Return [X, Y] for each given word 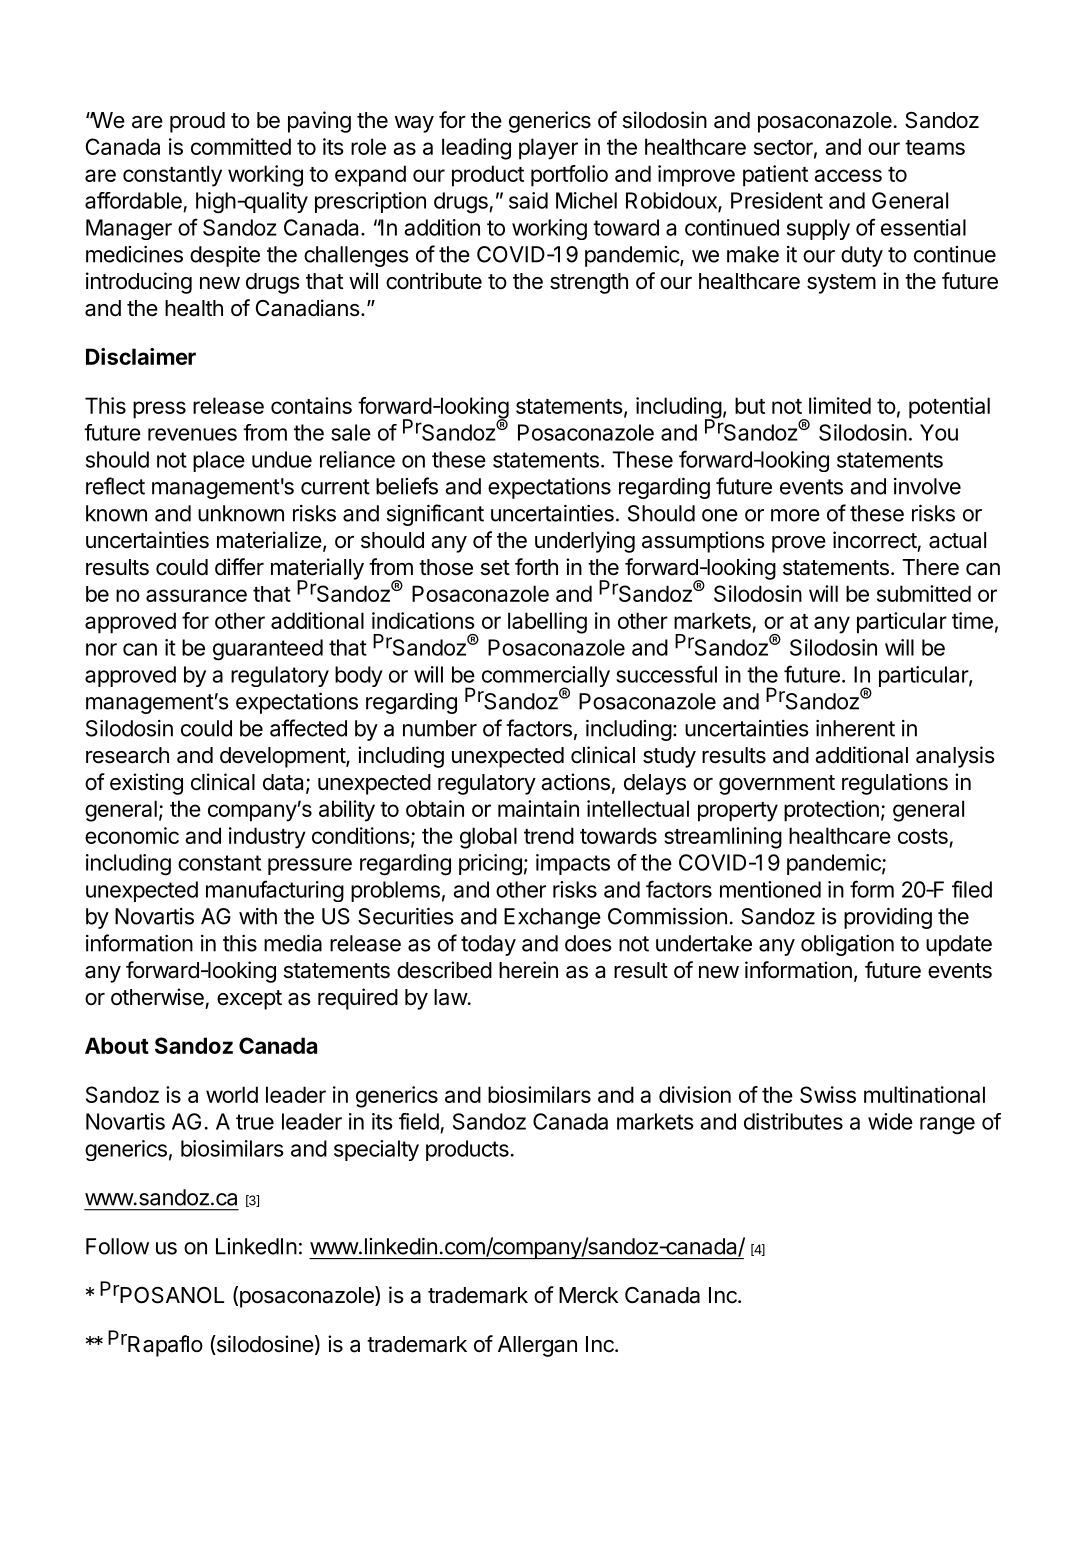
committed [241, 146]
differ [239, 567]
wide [890, 1121]
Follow [117, 1246]
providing [888, 918]
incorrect [875, 540]
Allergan [537, 1346]
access [848, 175]
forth [536, 567]
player [548, 149]
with [258, 916]
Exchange [552, 918]
